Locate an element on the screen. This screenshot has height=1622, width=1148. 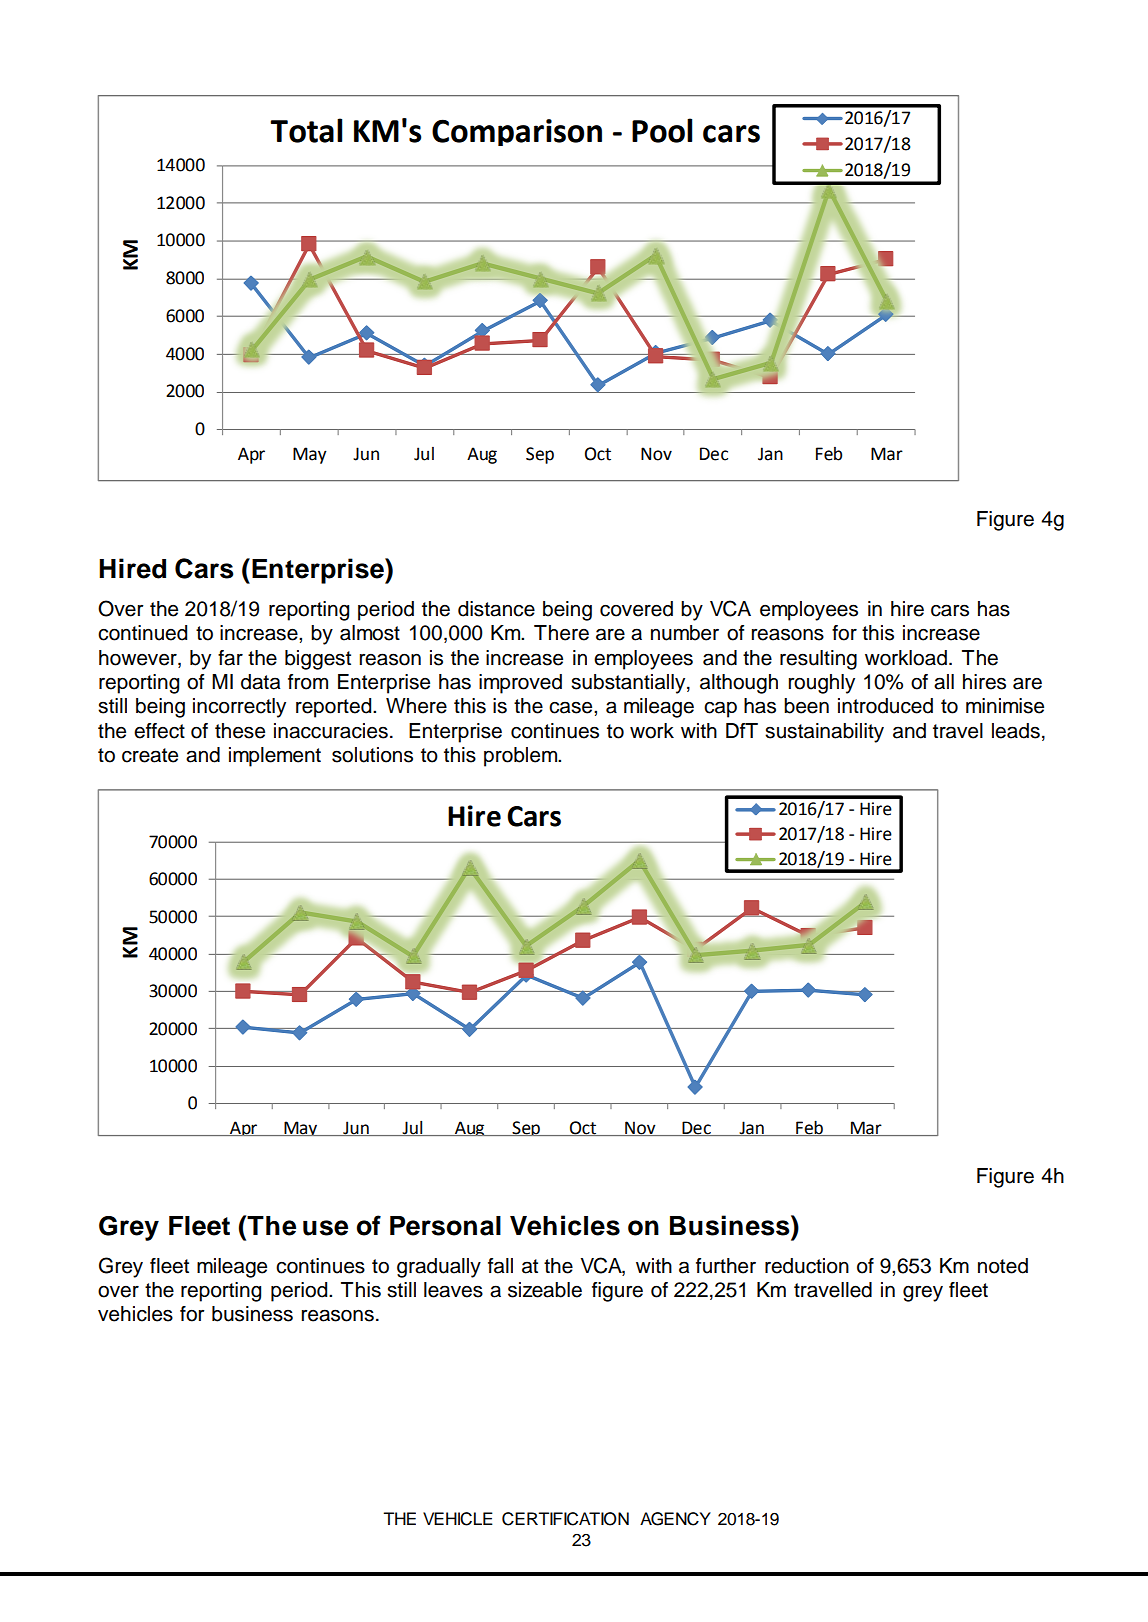
Pool is located at coordinates (662, 130).
